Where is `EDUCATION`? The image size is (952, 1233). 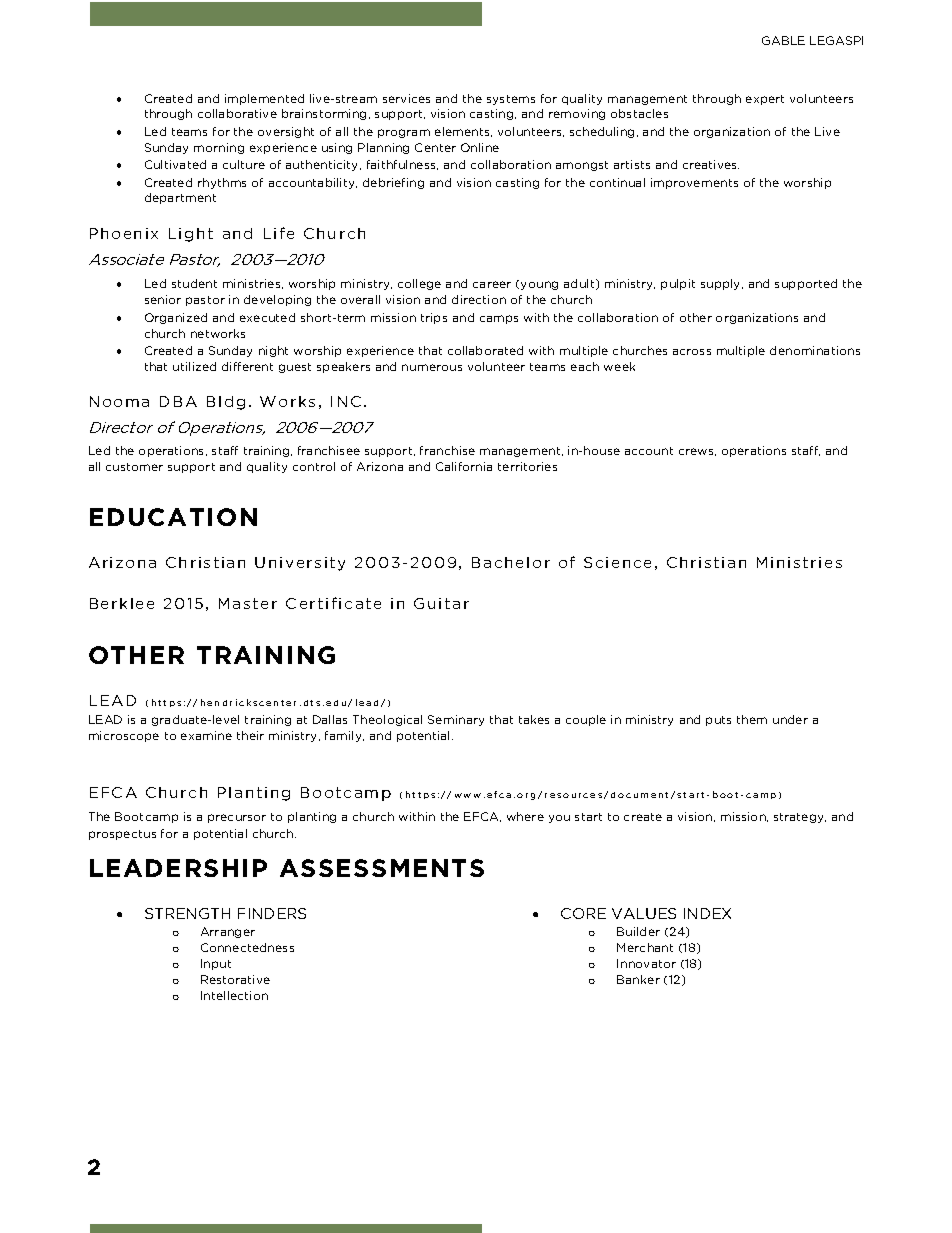 EDUCATION is located at coordinates (173, 517).
